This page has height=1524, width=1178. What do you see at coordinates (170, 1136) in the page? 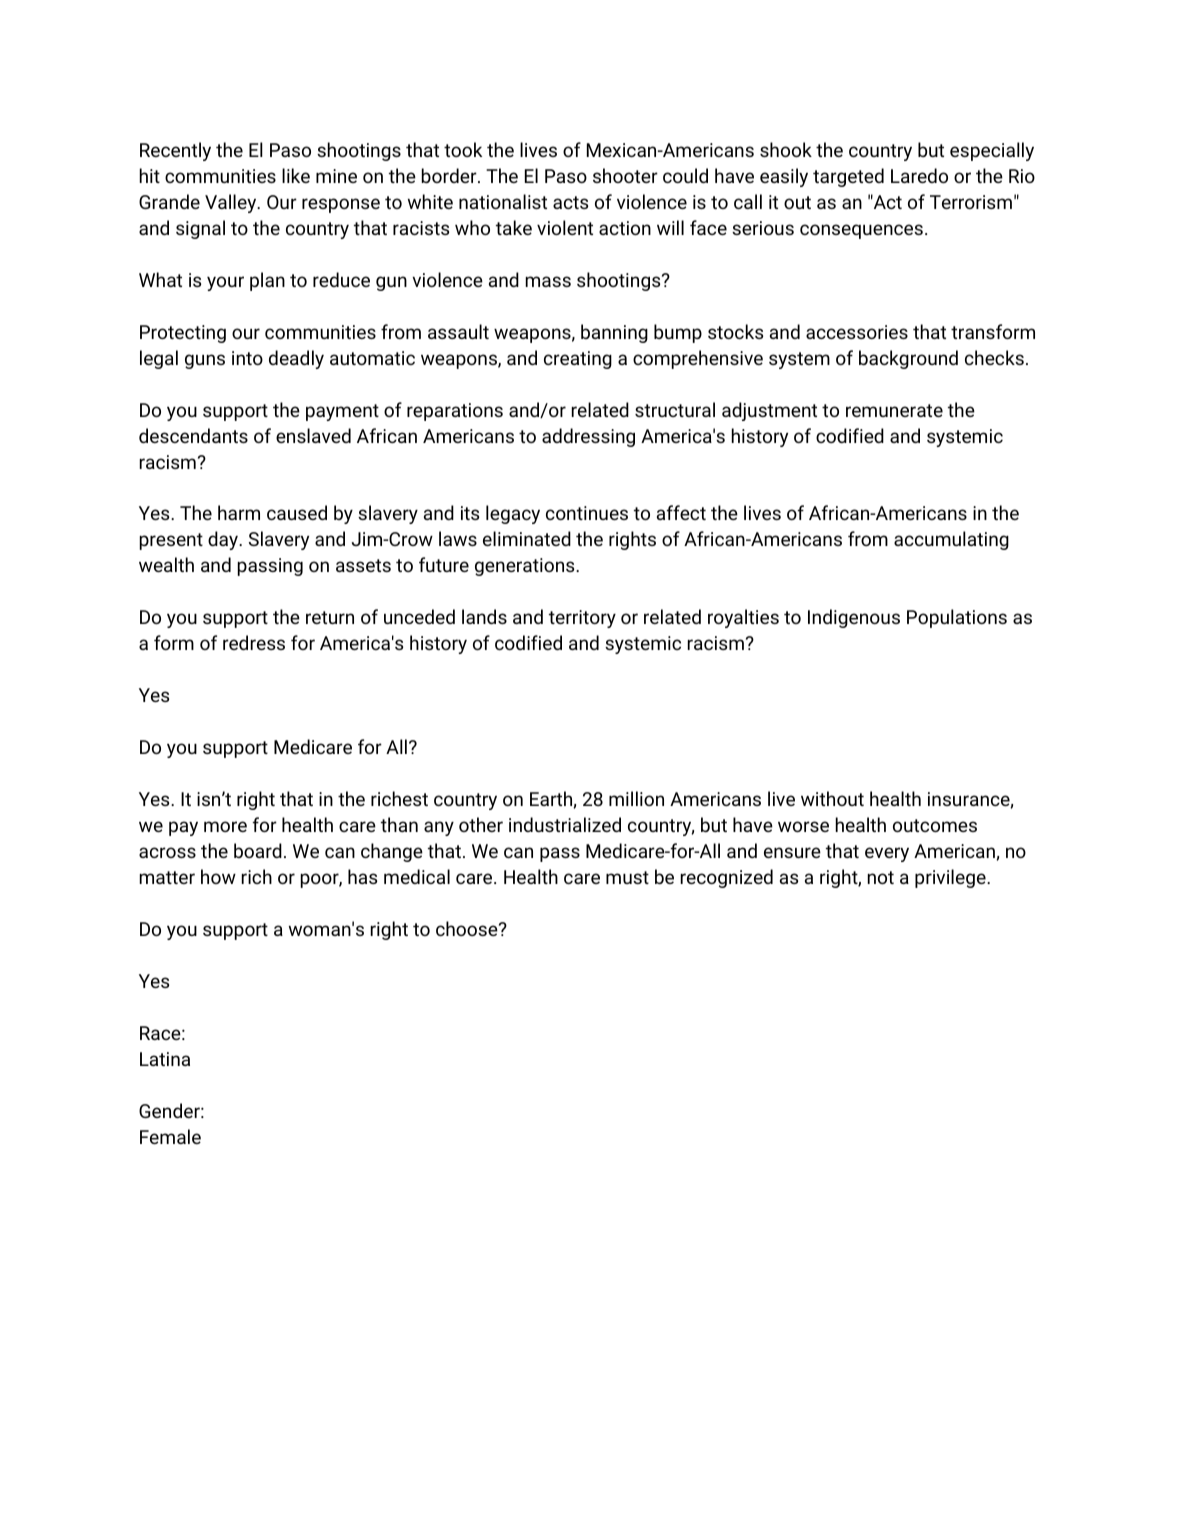
I see `Female` at bounding box center [170, 1136].
